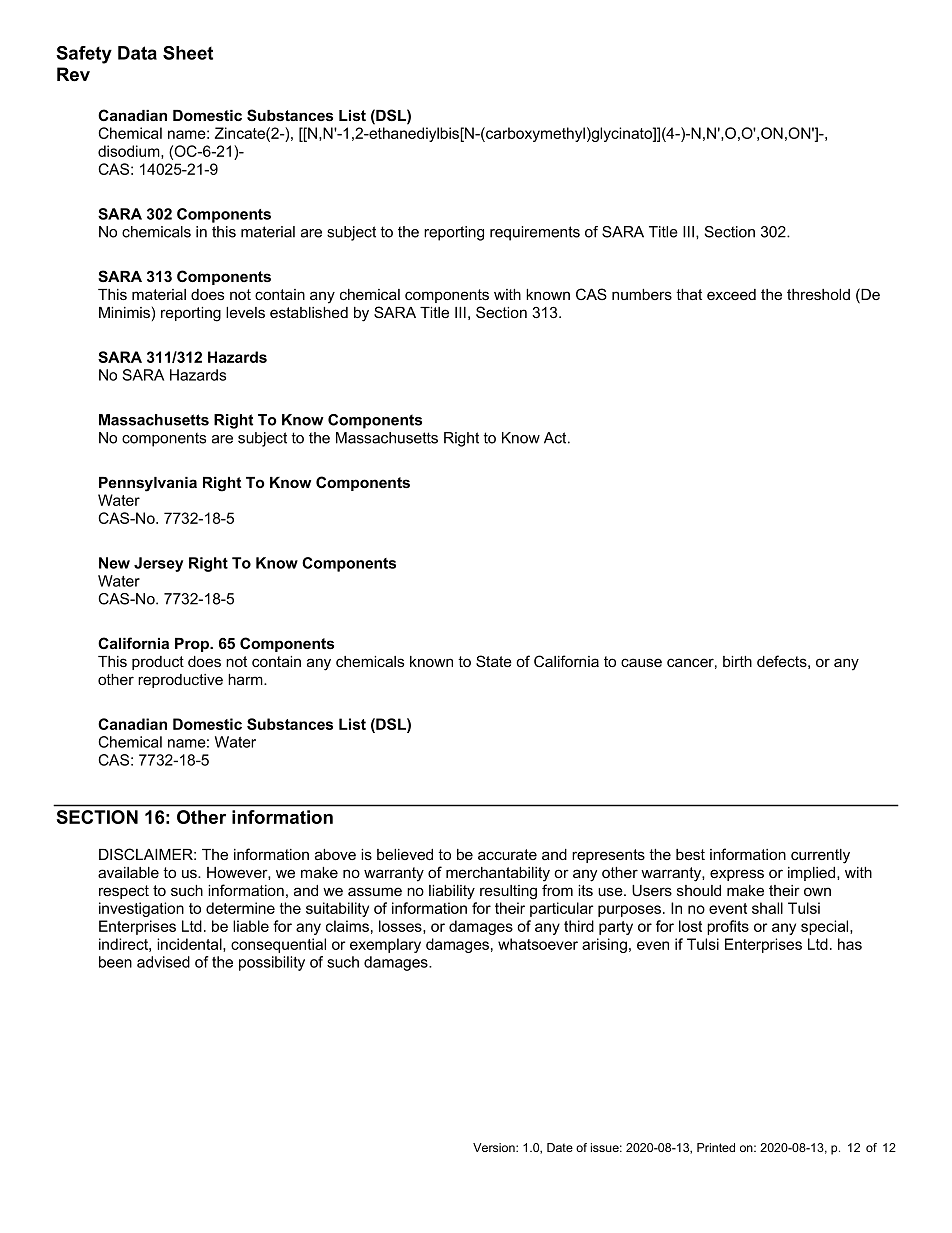  What do you see at coordinates (716, 1147) in the image?
I see `Printed` at bounding box center [716, 1147].
